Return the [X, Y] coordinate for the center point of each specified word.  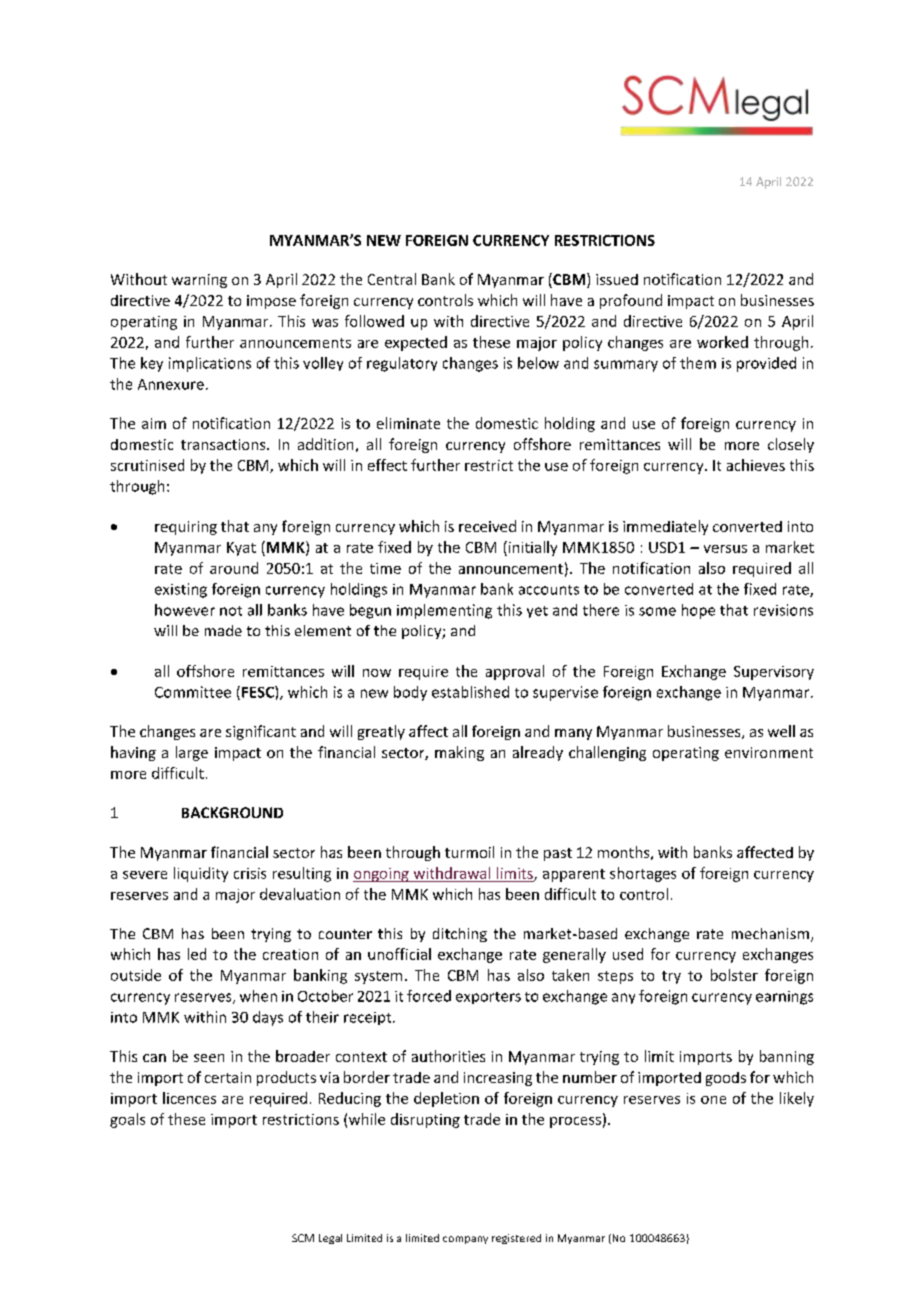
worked [722, 342]
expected [416, 343]
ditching [460, 935]
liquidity [201, 874]
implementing [444, 611]
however [185, 610]
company [465, 1240]
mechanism [770, 933]
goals [127, 1120]
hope [698, 611]
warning [199, 281]
